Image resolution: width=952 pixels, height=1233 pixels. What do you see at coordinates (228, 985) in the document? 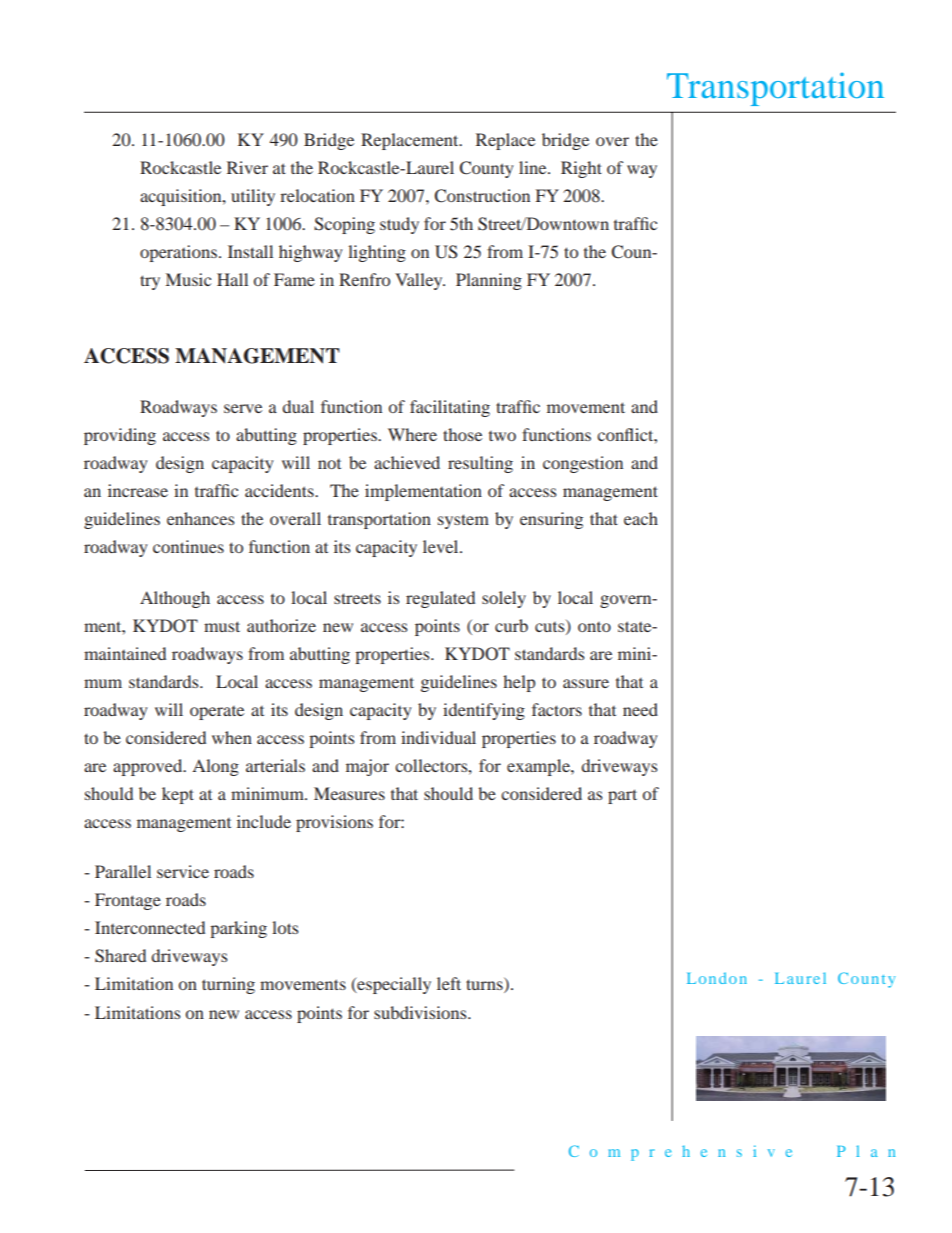
I see `turning` at bounding box center [228, 985].
